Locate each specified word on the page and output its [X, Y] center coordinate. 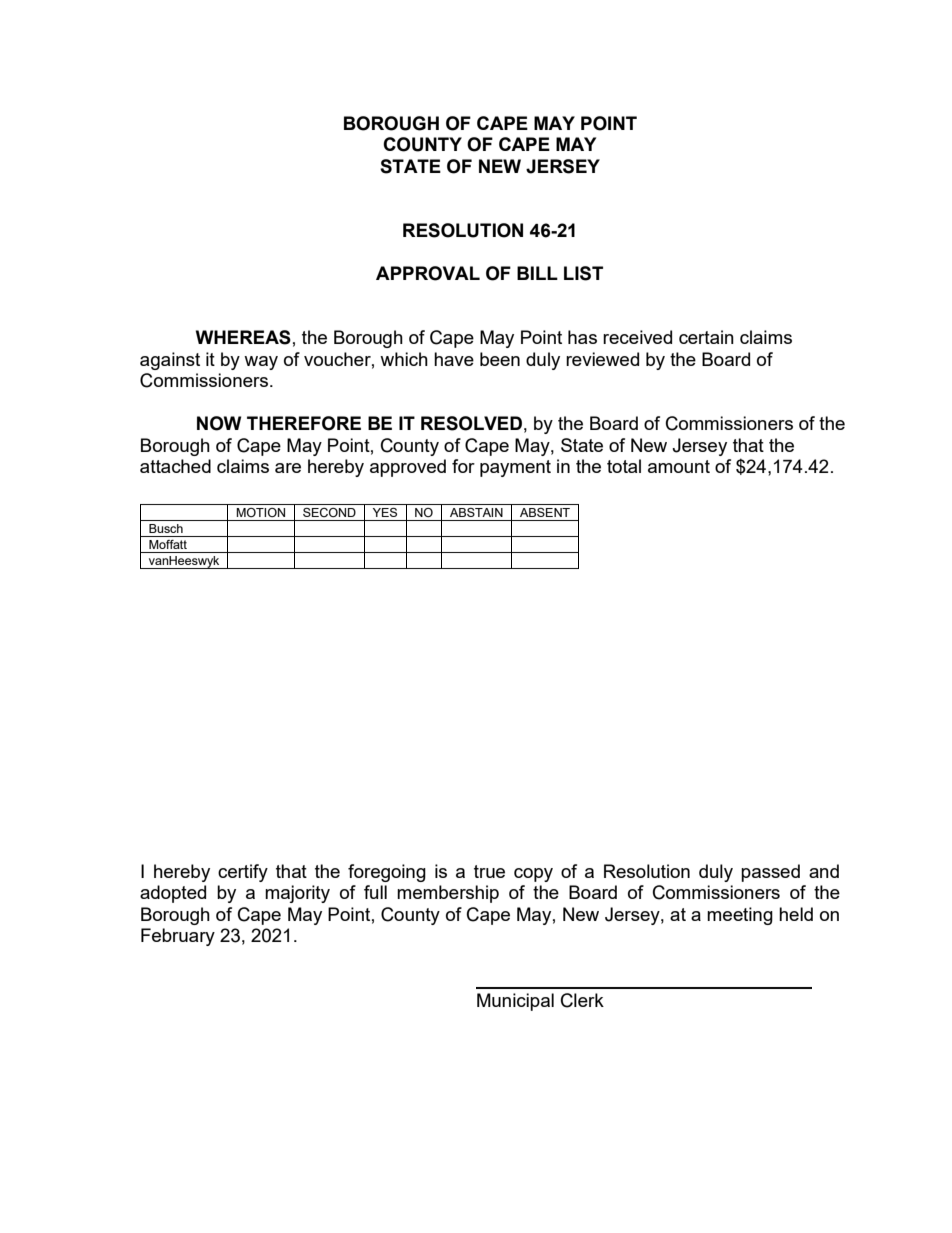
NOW [219, 423]
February [178, 937]
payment [515, 468]
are [288, 468]
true [489, 871]
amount [679, 466]
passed [770, 873]
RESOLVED [471, 423]
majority [297, 894]
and [824, 871]
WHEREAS [243, 337]
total [624, 466]
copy [533, 875]
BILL [537, 273]
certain [706, 337]
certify [243, 873]
